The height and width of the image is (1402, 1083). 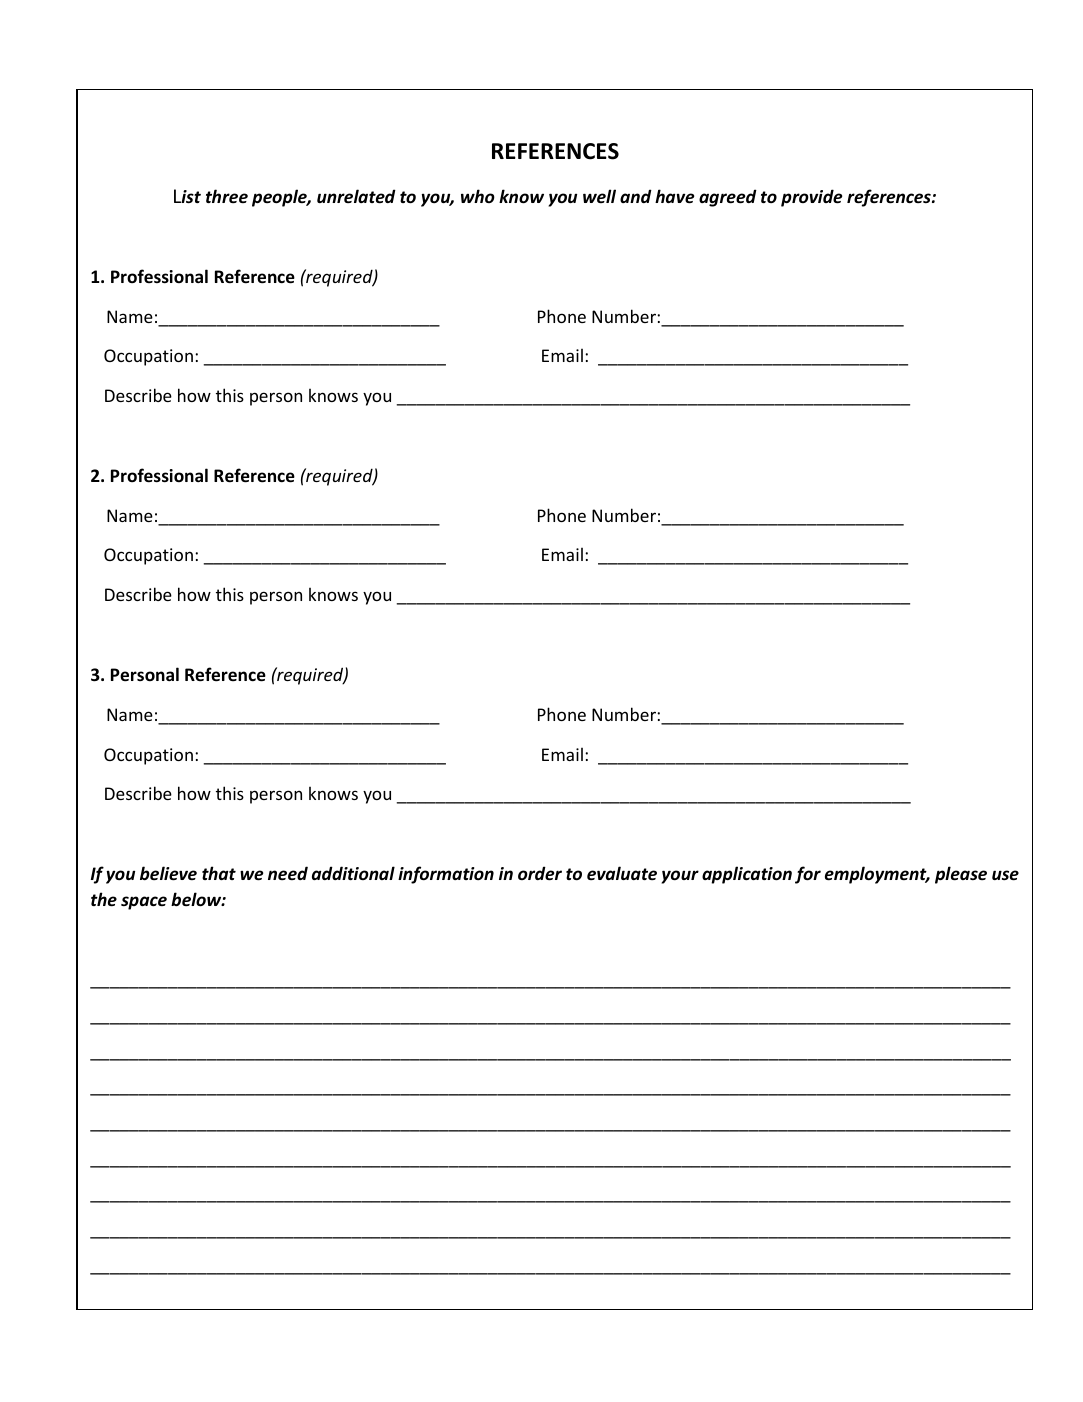 I want to click on believe, so click(x=168, y=873).
